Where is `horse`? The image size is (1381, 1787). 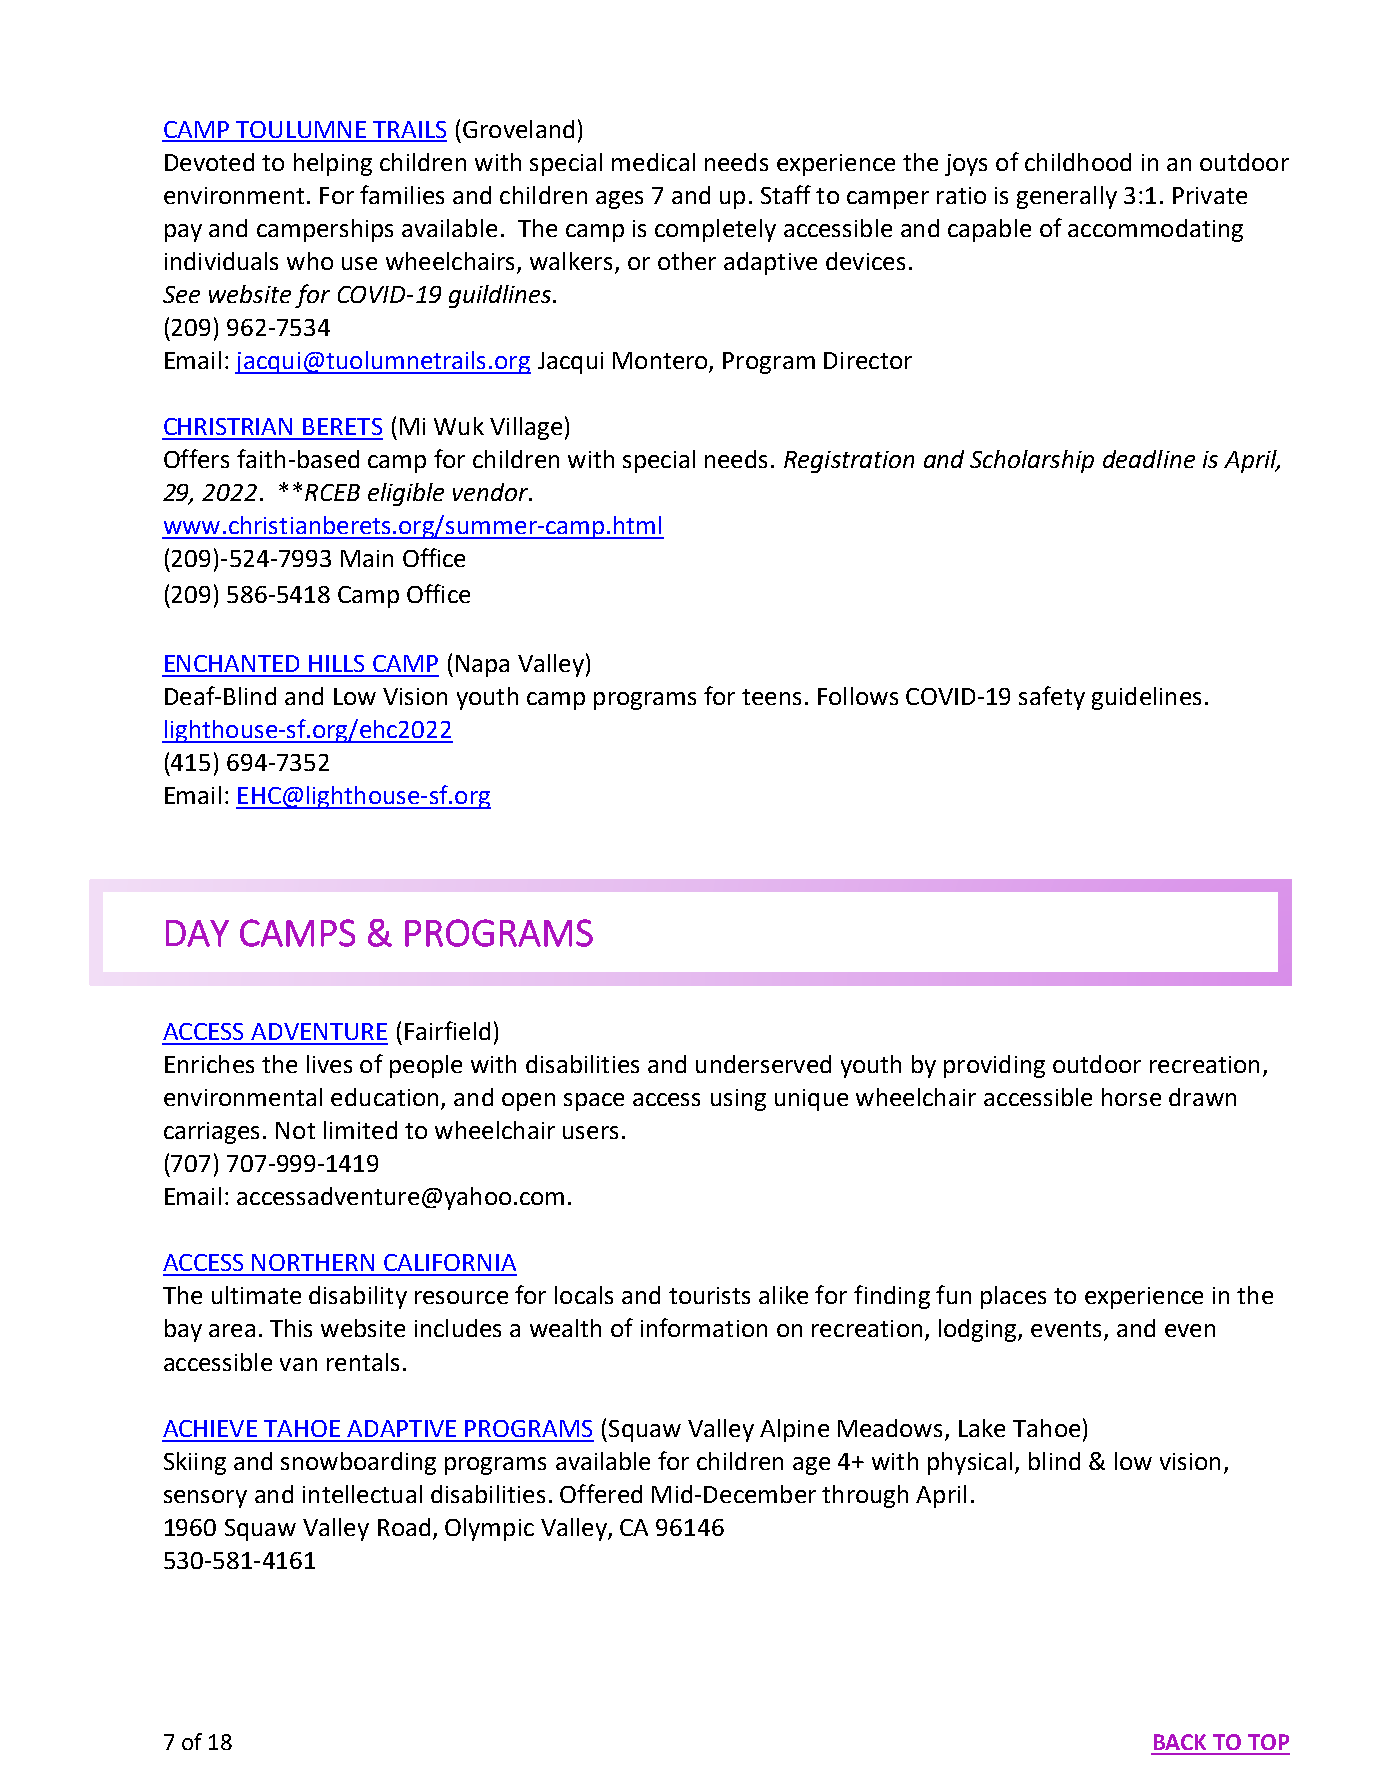 horse is located at coordinates (1131, 1097).
